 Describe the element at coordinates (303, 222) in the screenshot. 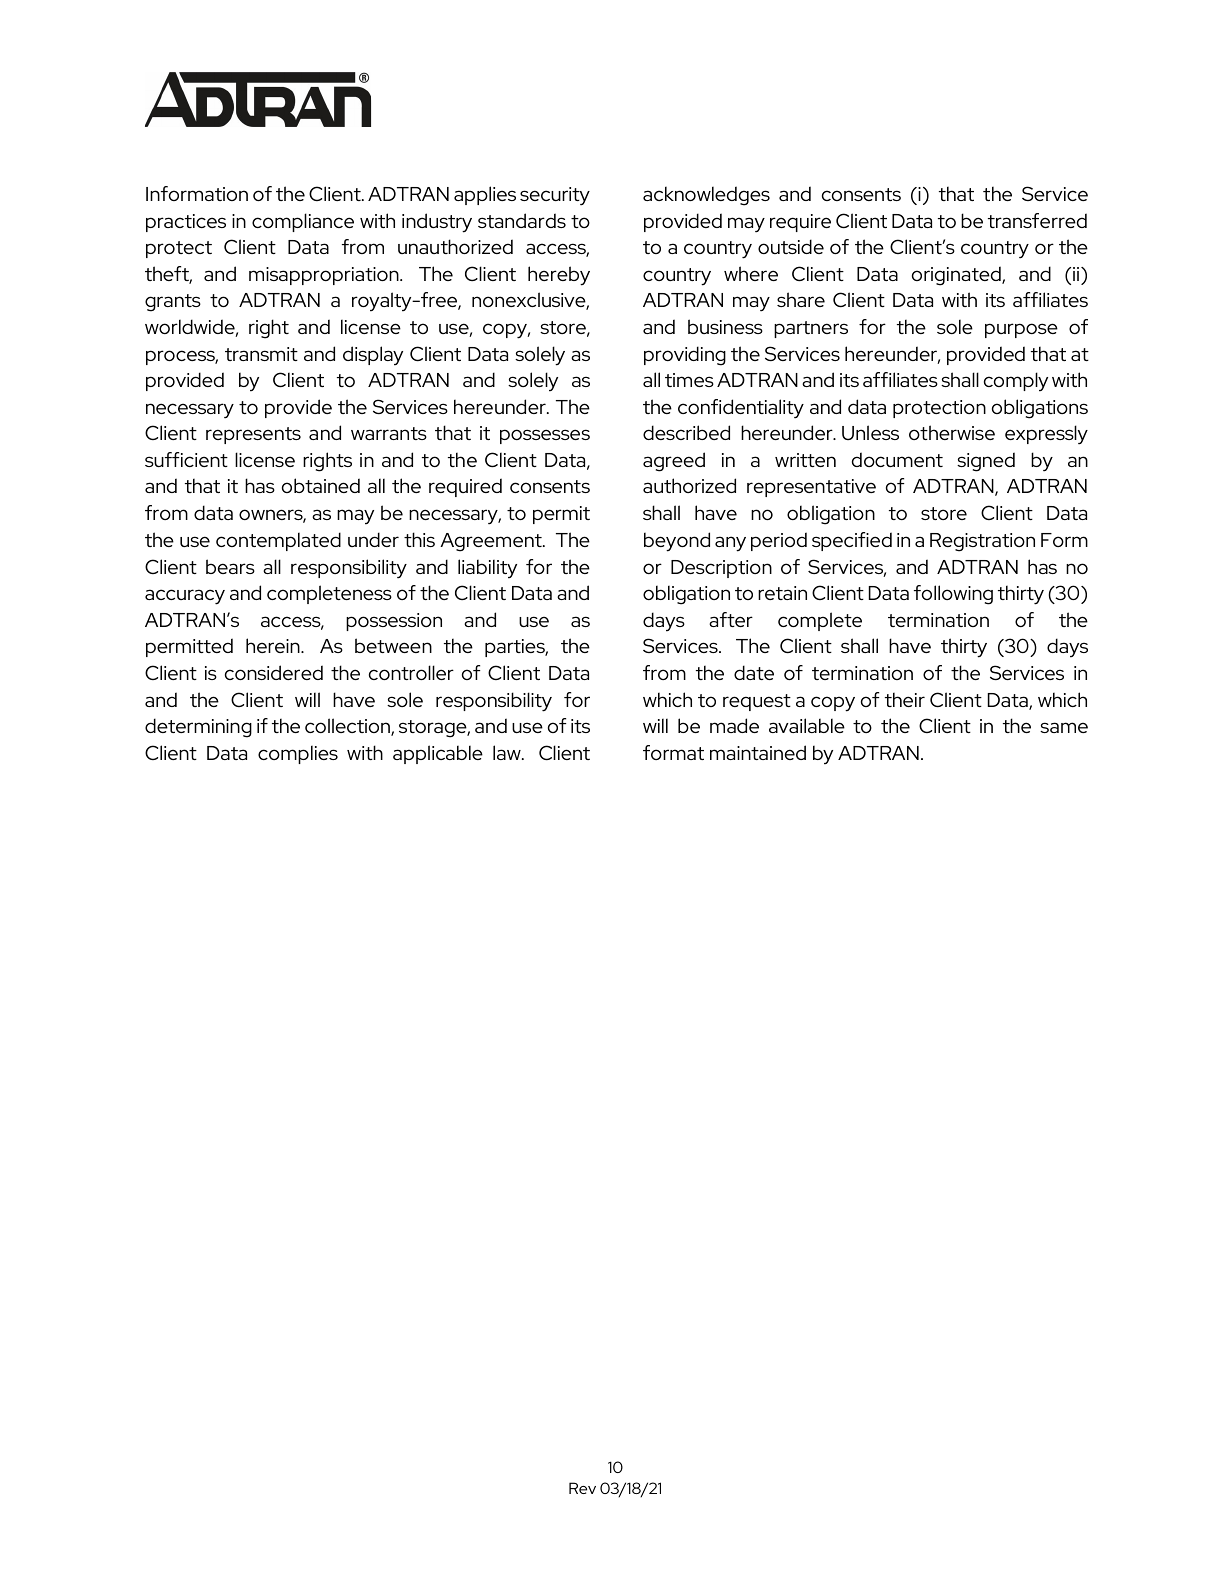

I see `compliance` at that location.
